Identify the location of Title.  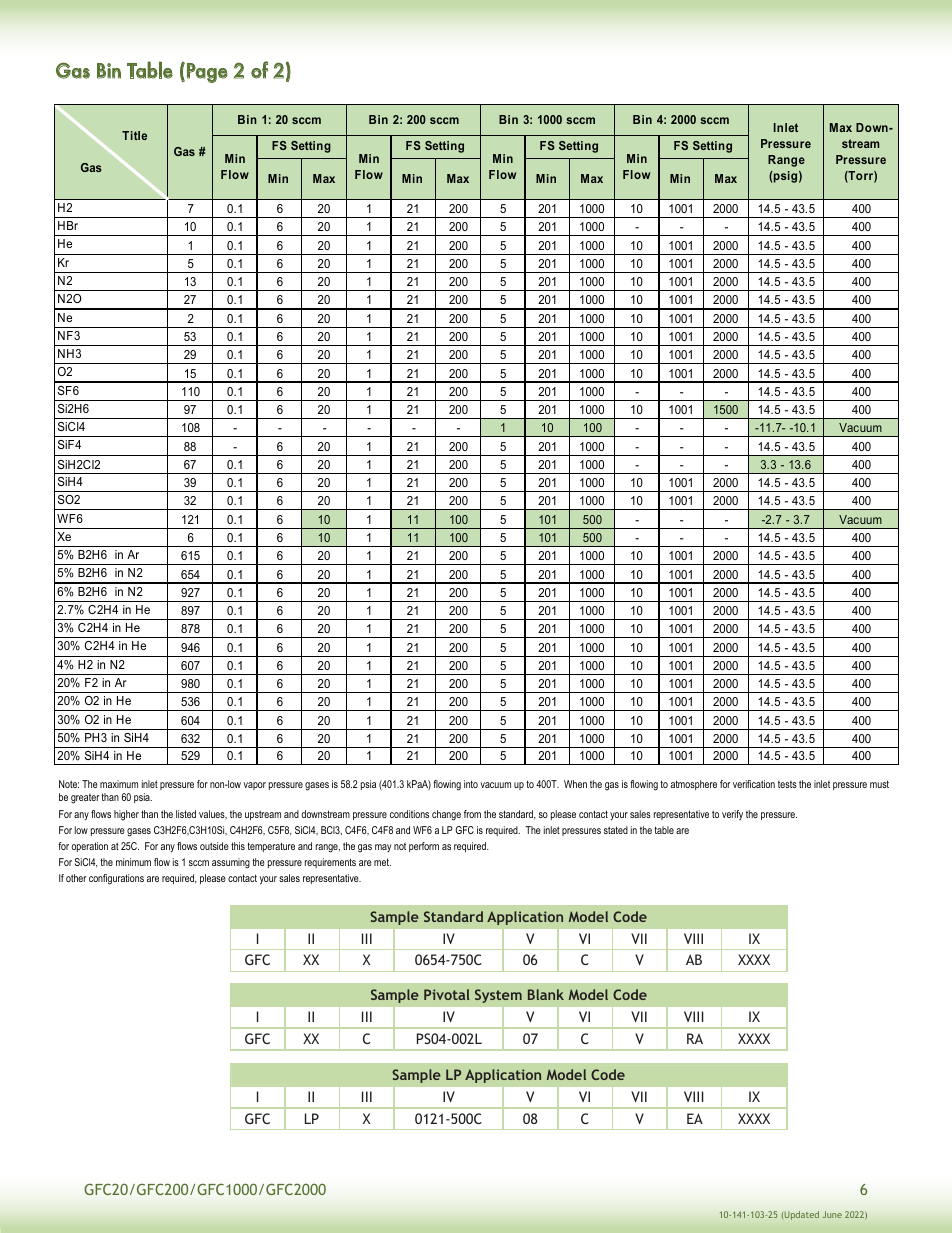
(134, 135).
